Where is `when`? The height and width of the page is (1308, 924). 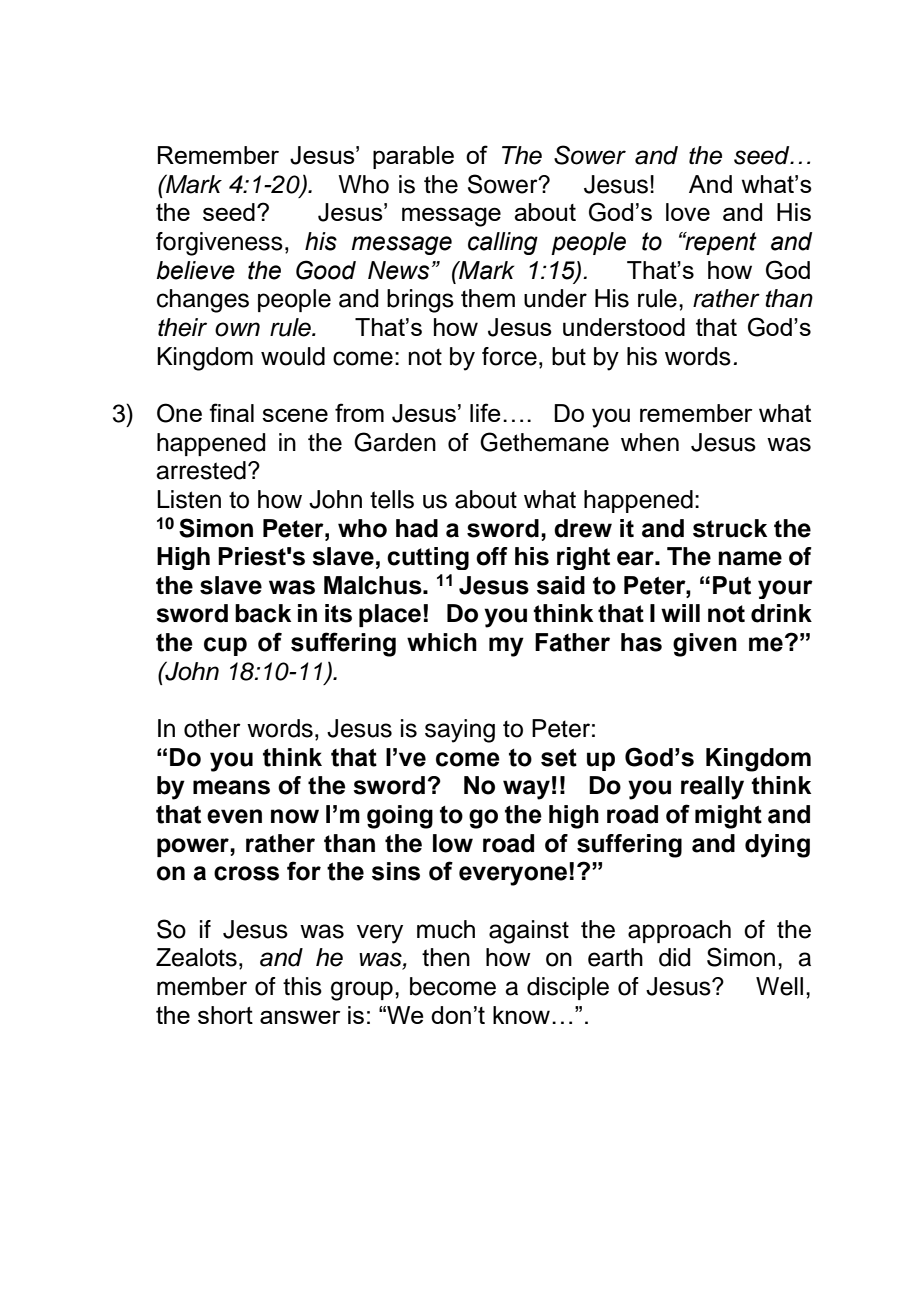
when is located at coordinates (650, 442).
